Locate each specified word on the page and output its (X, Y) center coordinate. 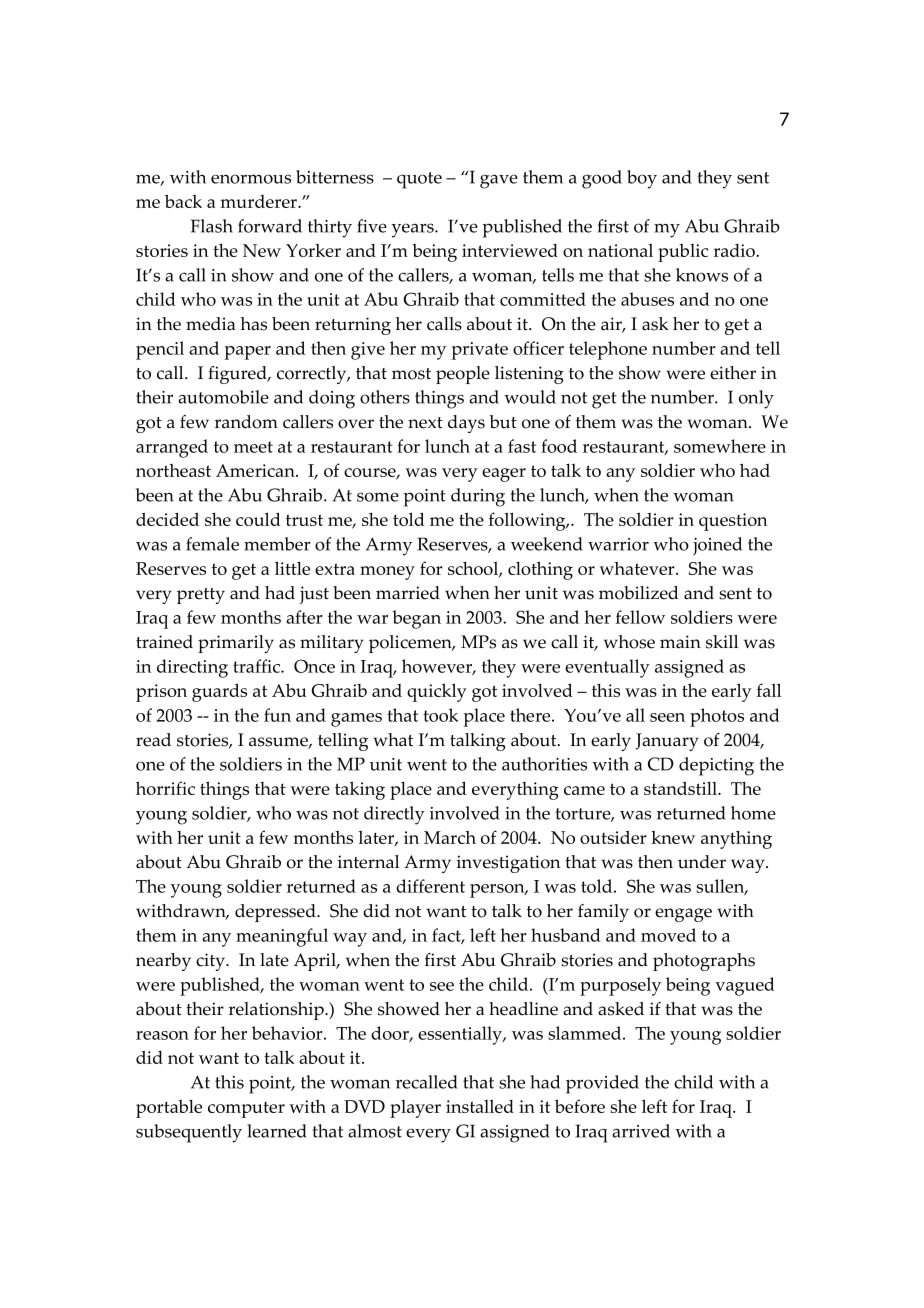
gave (499, 181)
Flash (212, 226)
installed (480, 1106)
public (683, 253)
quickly (437, 692)
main (680, 642)
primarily (236, 644)
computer (246, 1110)
